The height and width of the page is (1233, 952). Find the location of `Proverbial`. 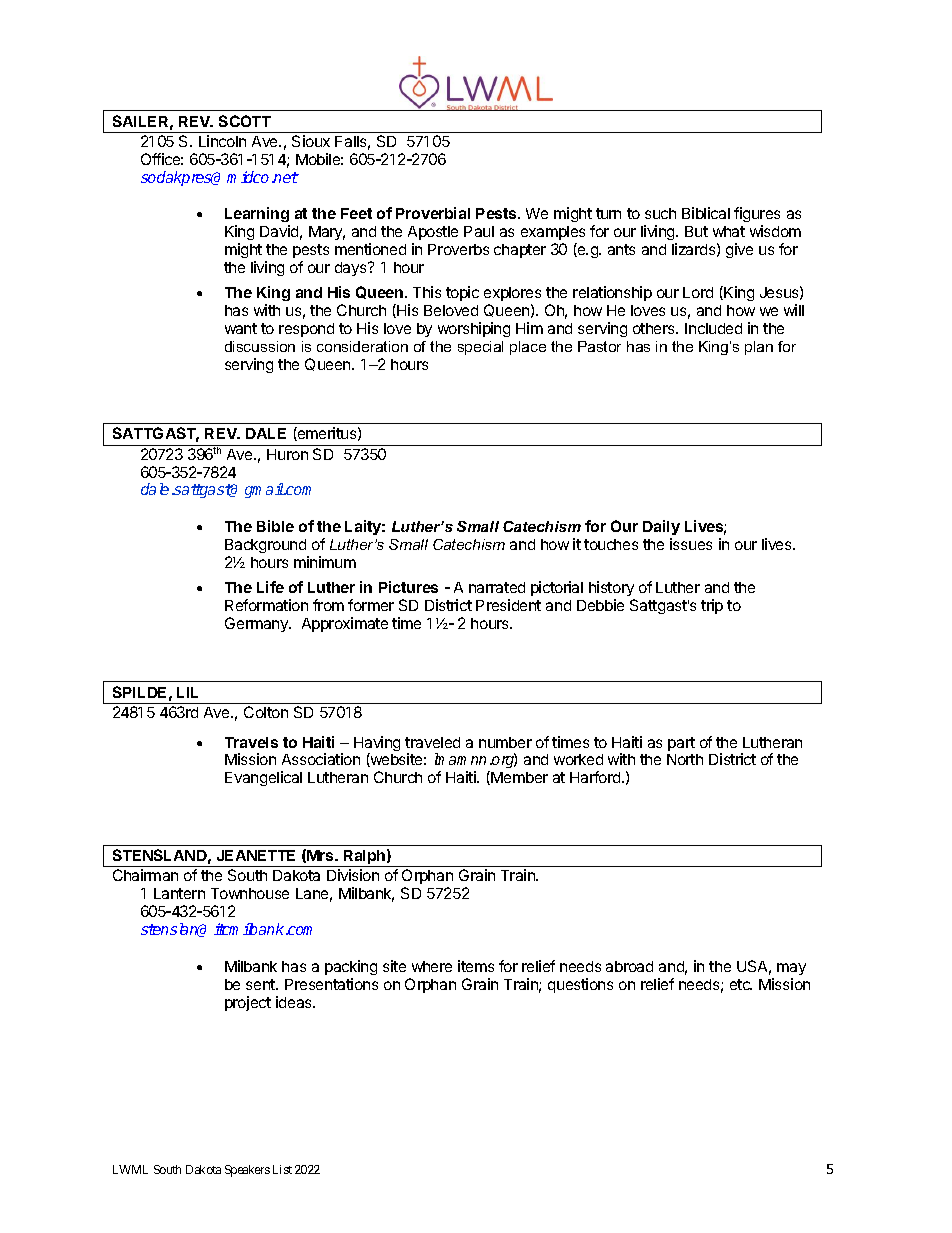

Proverbial is located at coordinates (433, 213).
